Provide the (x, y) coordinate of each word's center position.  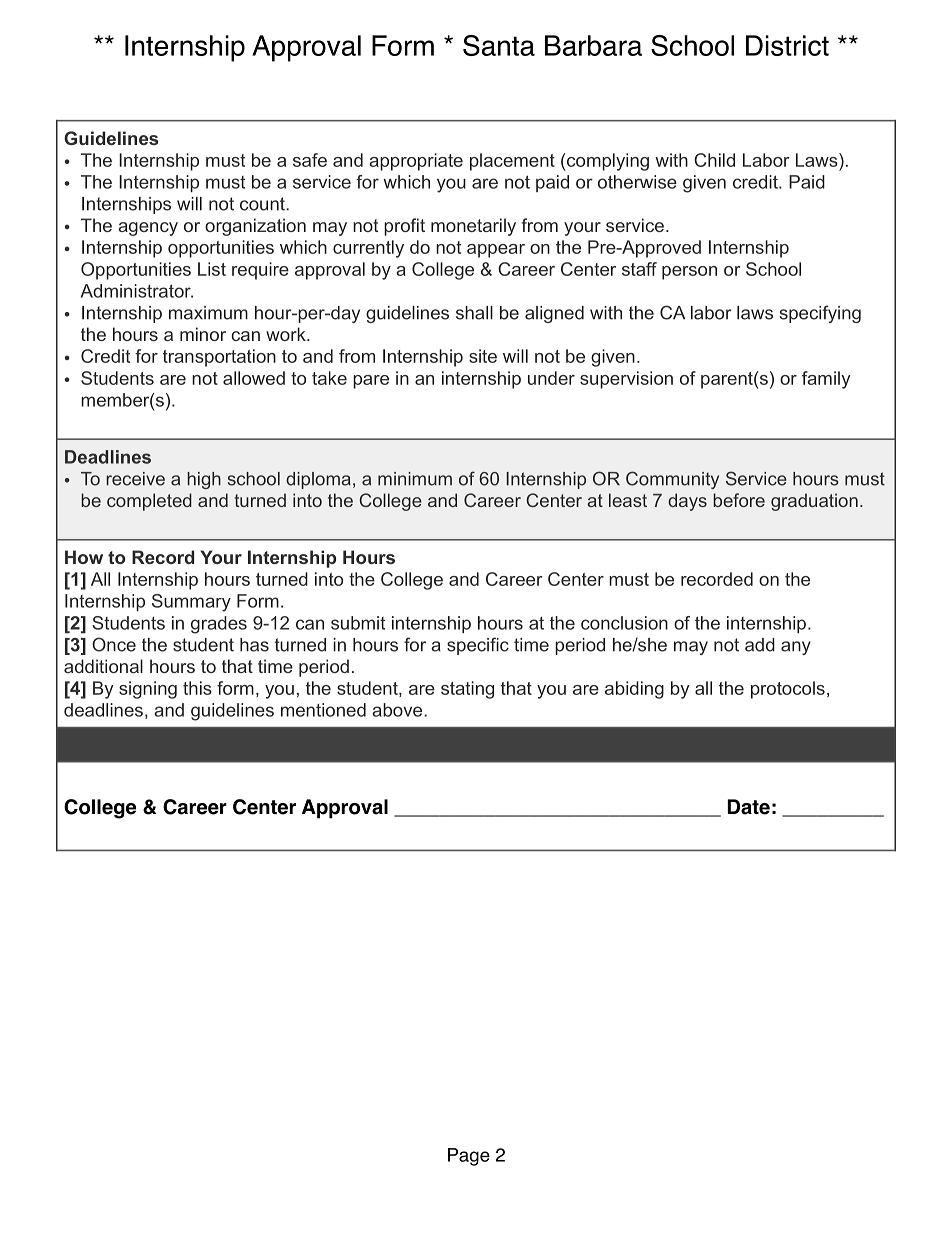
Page (469, 1157)
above (398, 710)
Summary (191, 603)
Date (748, 807)
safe (310, 160)
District (787, 45)
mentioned (323, 710)
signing (148, 690)
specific (478, 646)
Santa (499, 45)
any (796, 648)
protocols (788, 690)
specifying (820, 314)
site (483, 356)
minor (203, 334)
